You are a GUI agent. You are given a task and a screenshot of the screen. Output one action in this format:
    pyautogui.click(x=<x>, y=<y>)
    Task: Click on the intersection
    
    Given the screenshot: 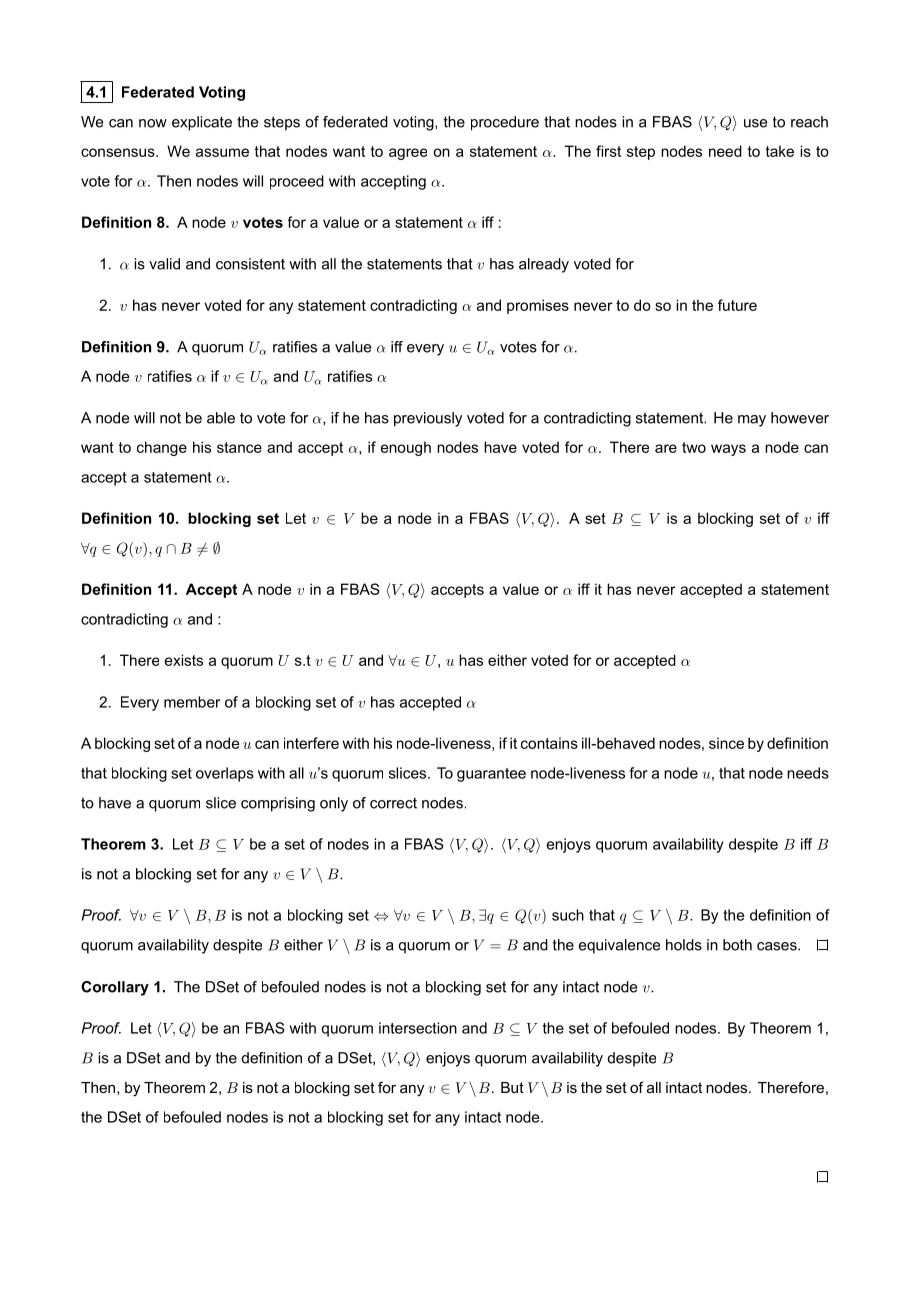 What is the action you would take?
    pyautogui.click(x=418, y=1028)
